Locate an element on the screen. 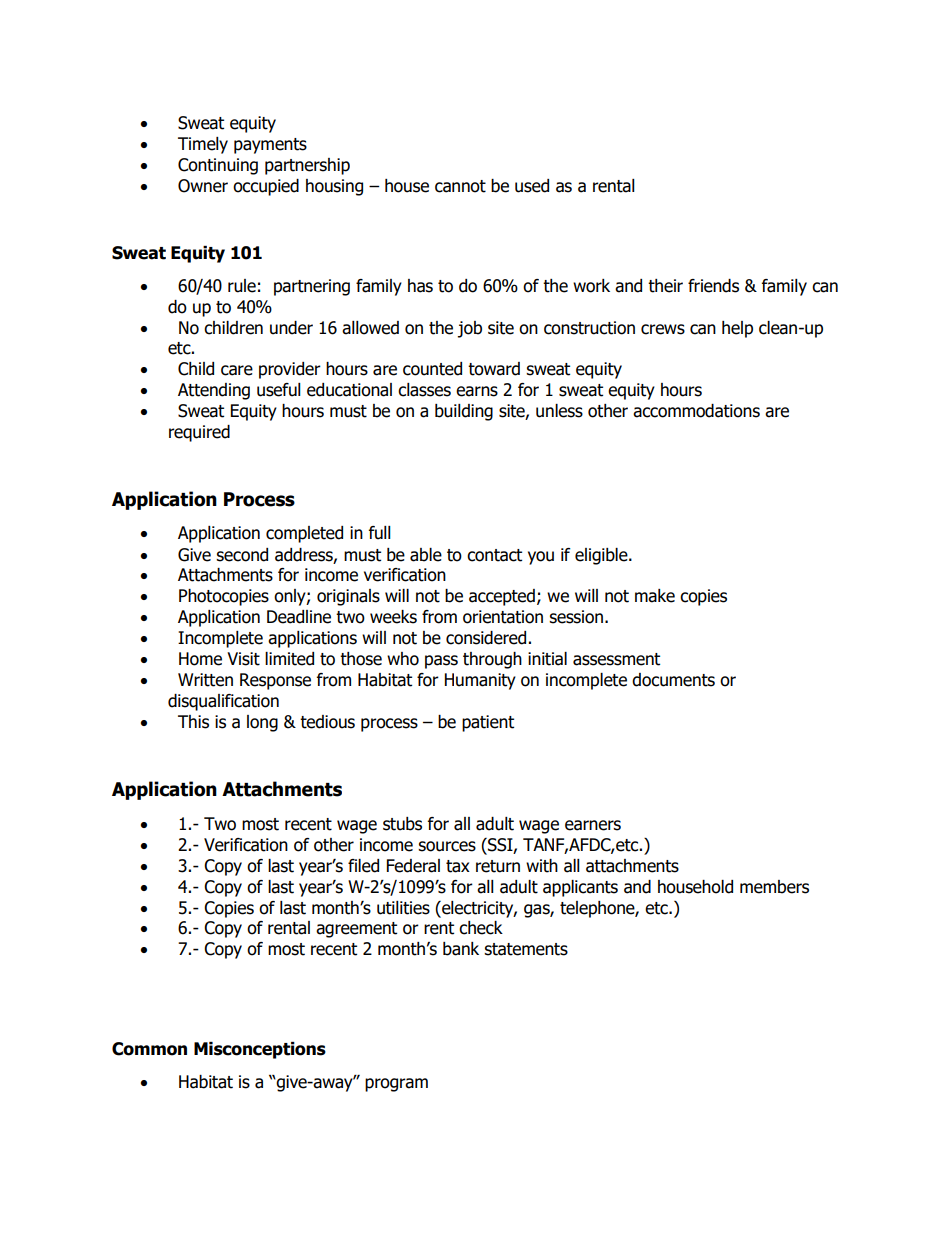  Misconceptions is located at coordinates (260, 1050).
